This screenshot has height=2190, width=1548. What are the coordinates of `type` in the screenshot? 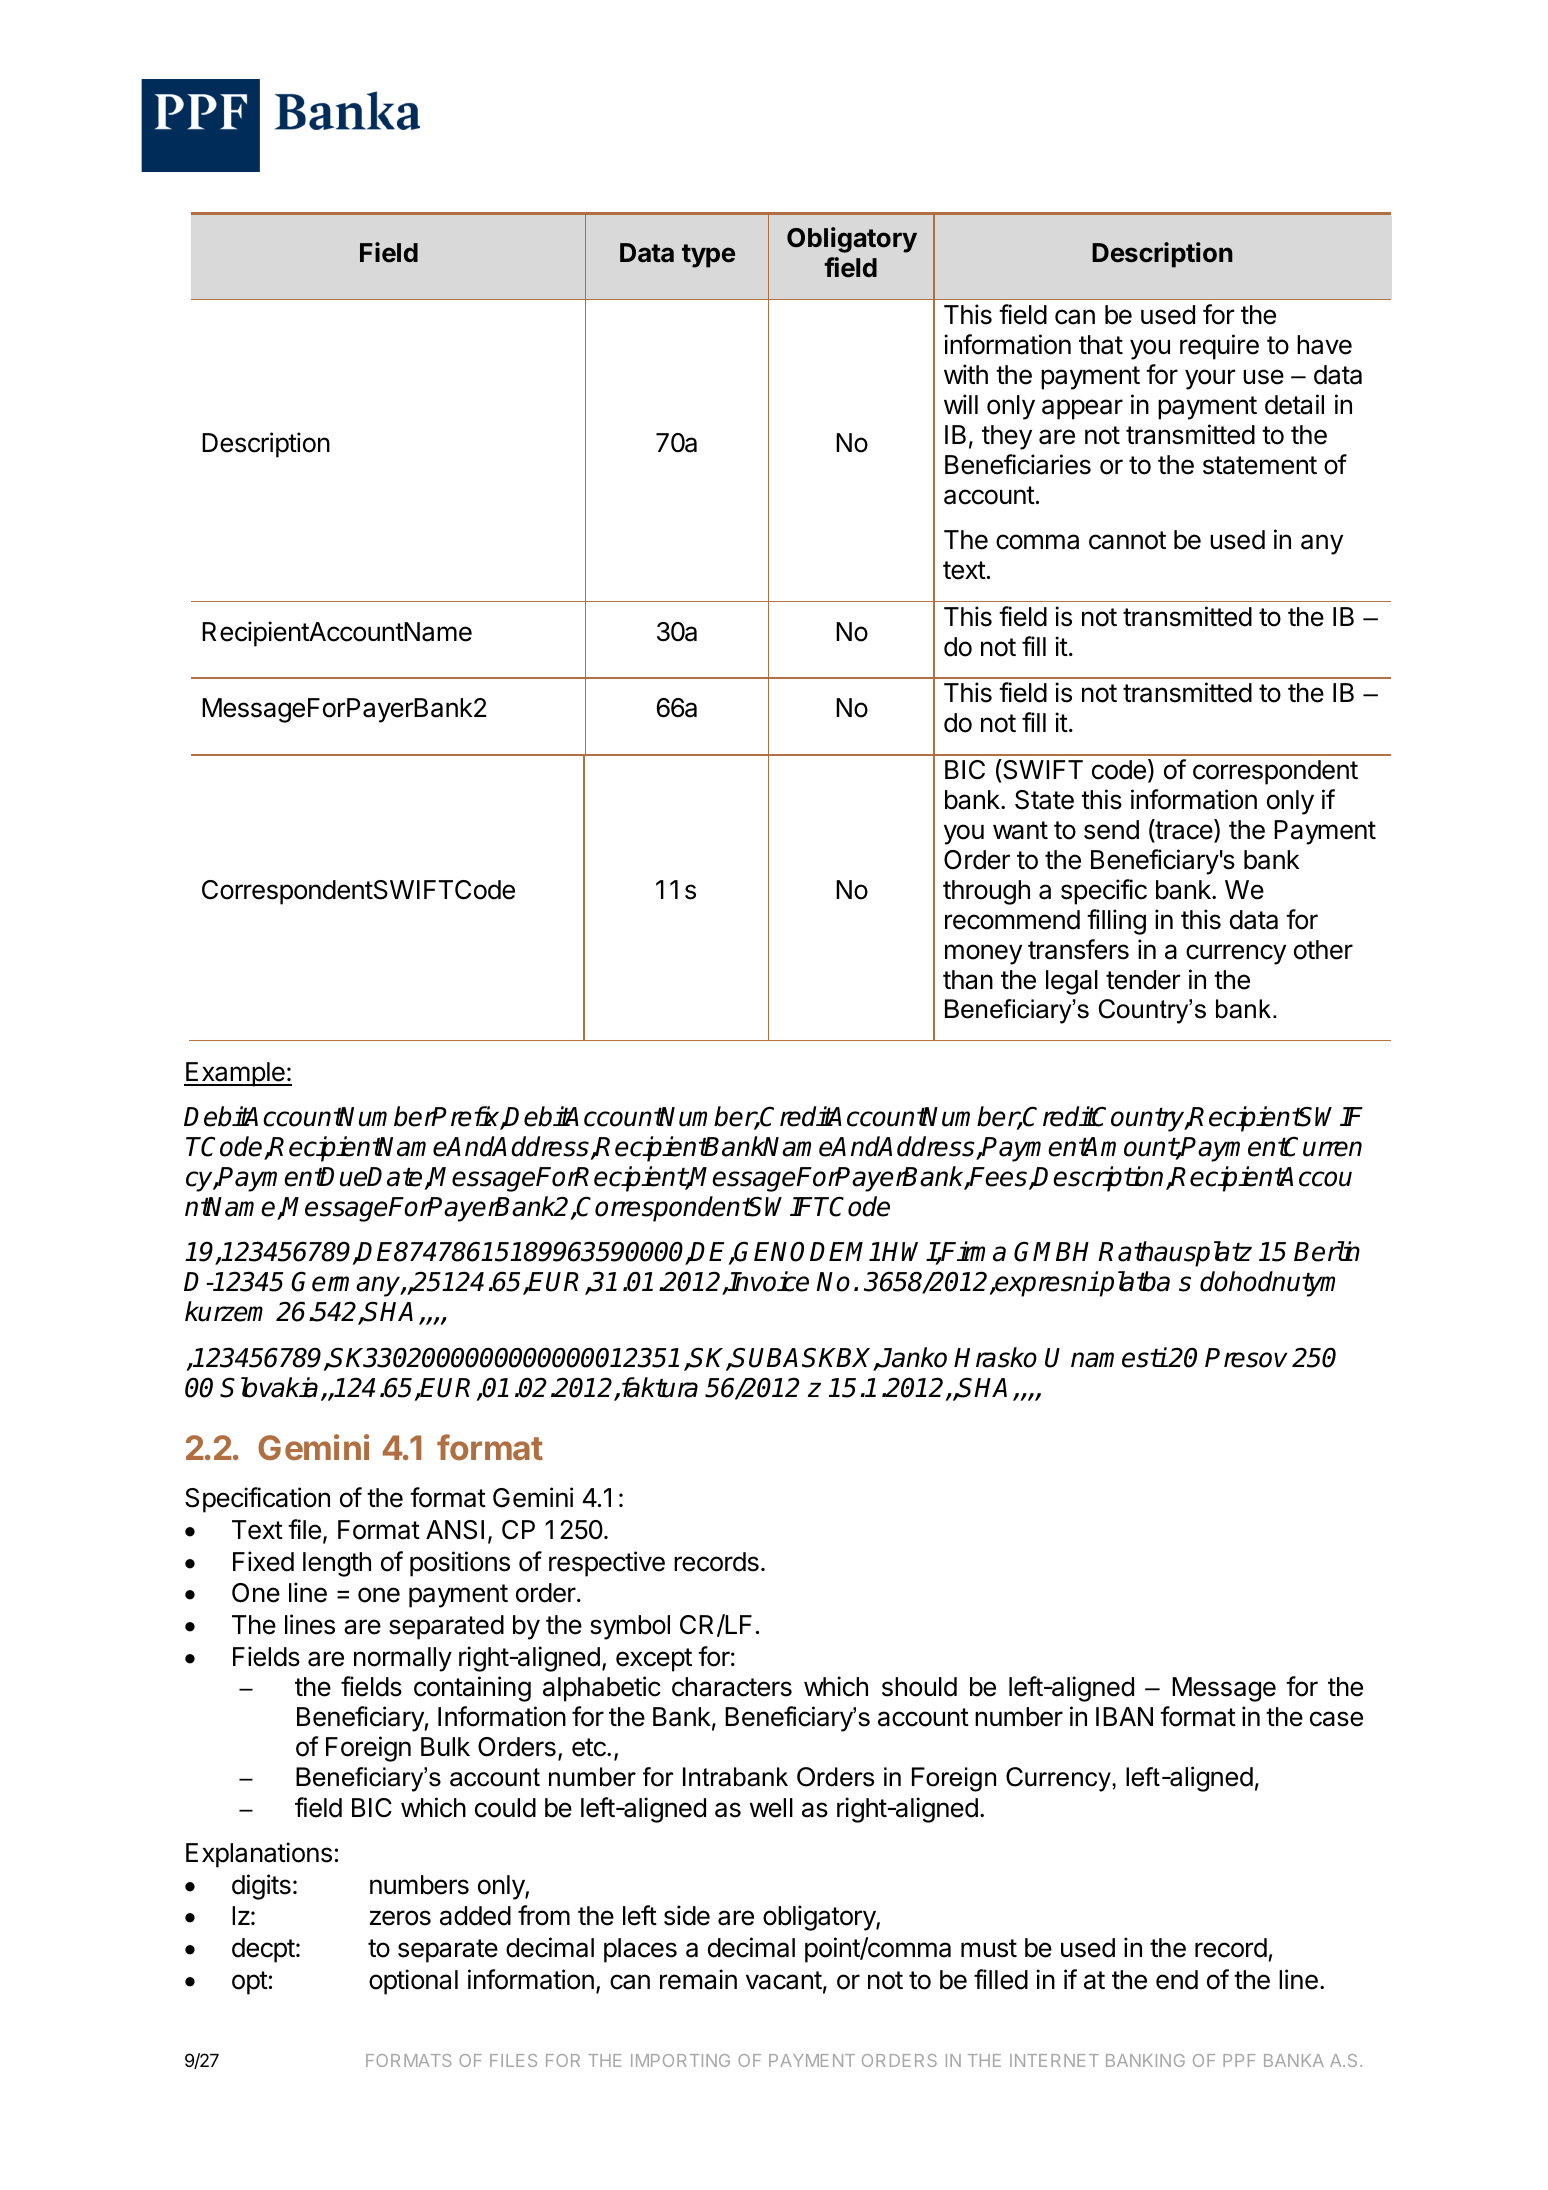 It's located at (708, 256).
